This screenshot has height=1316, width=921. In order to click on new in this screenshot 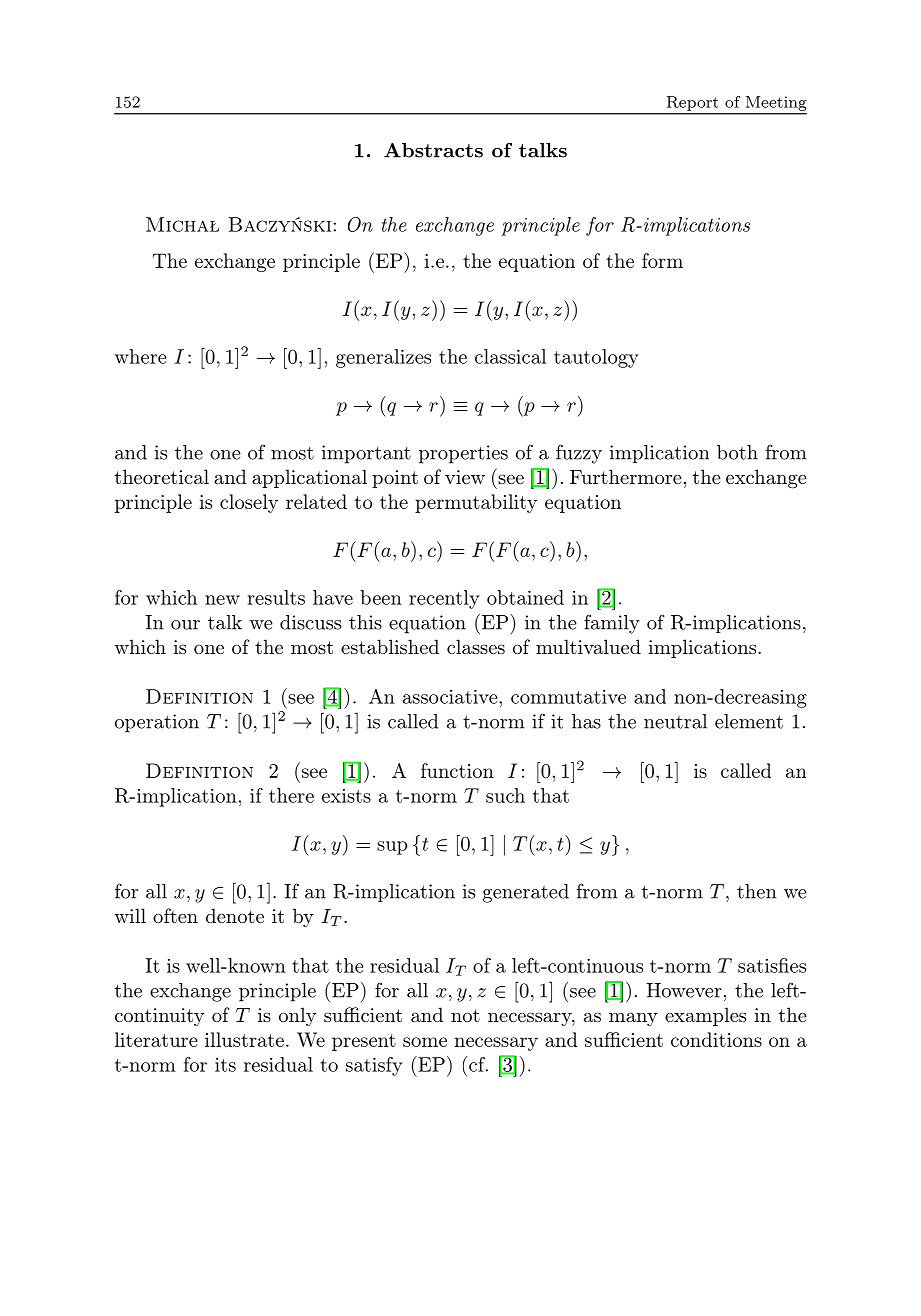, I will do `click(222, 600)`.
